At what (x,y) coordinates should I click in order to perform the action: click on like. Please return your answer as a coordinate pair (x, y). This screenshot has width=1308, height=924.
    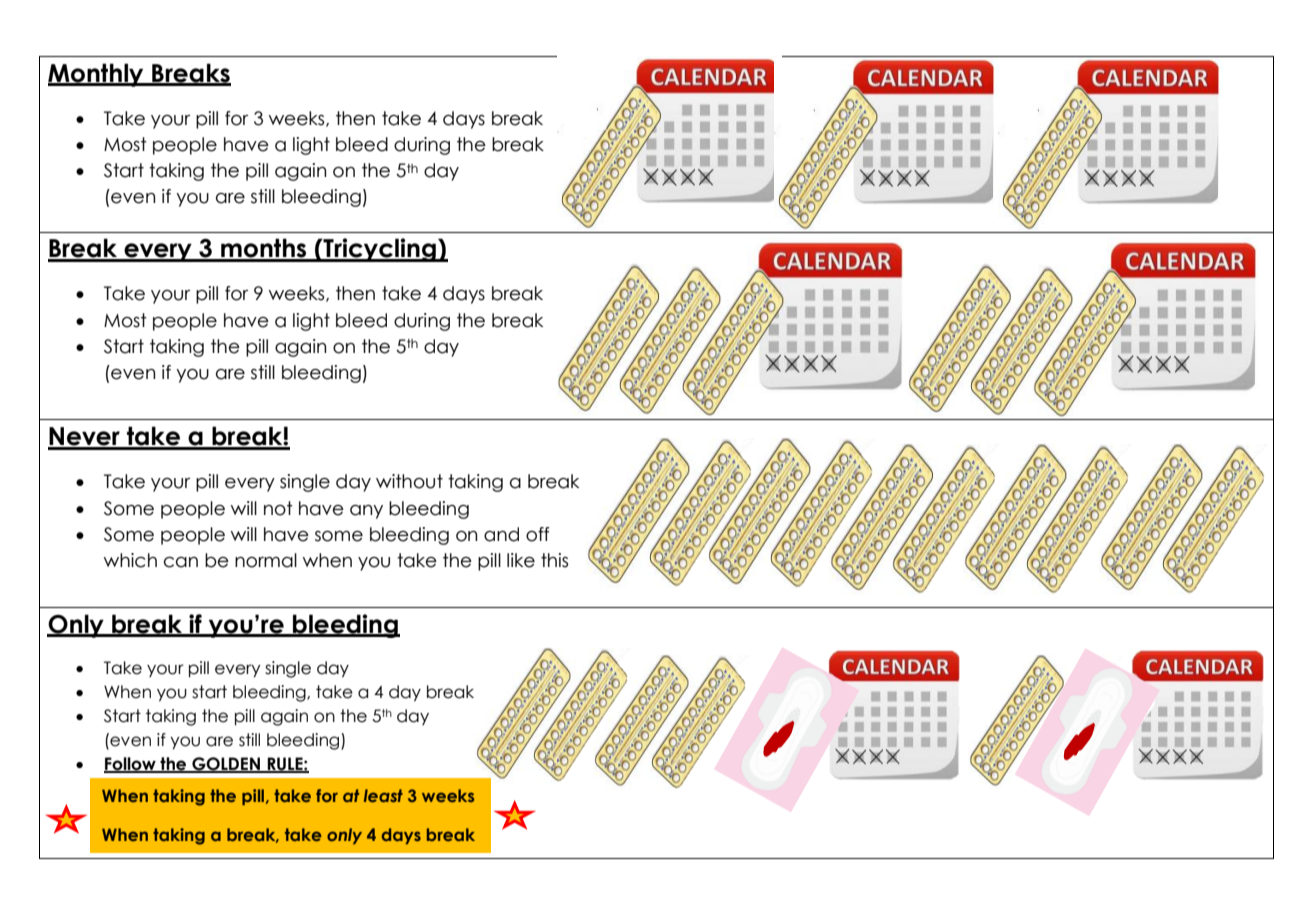
    Looking at the image, I should click on (521, 560).
